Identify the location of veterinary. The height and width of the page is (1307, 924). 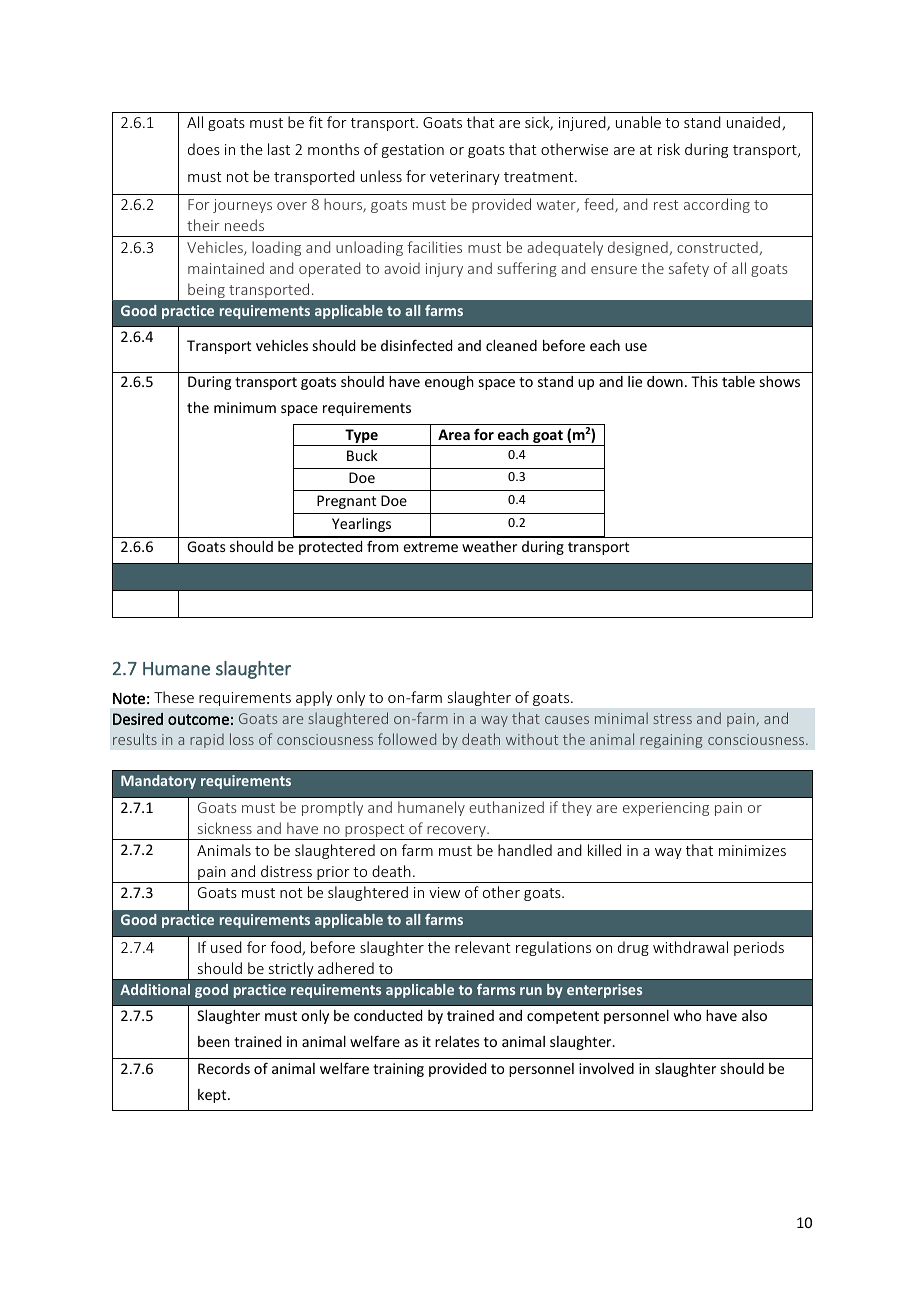
(465, 178).
